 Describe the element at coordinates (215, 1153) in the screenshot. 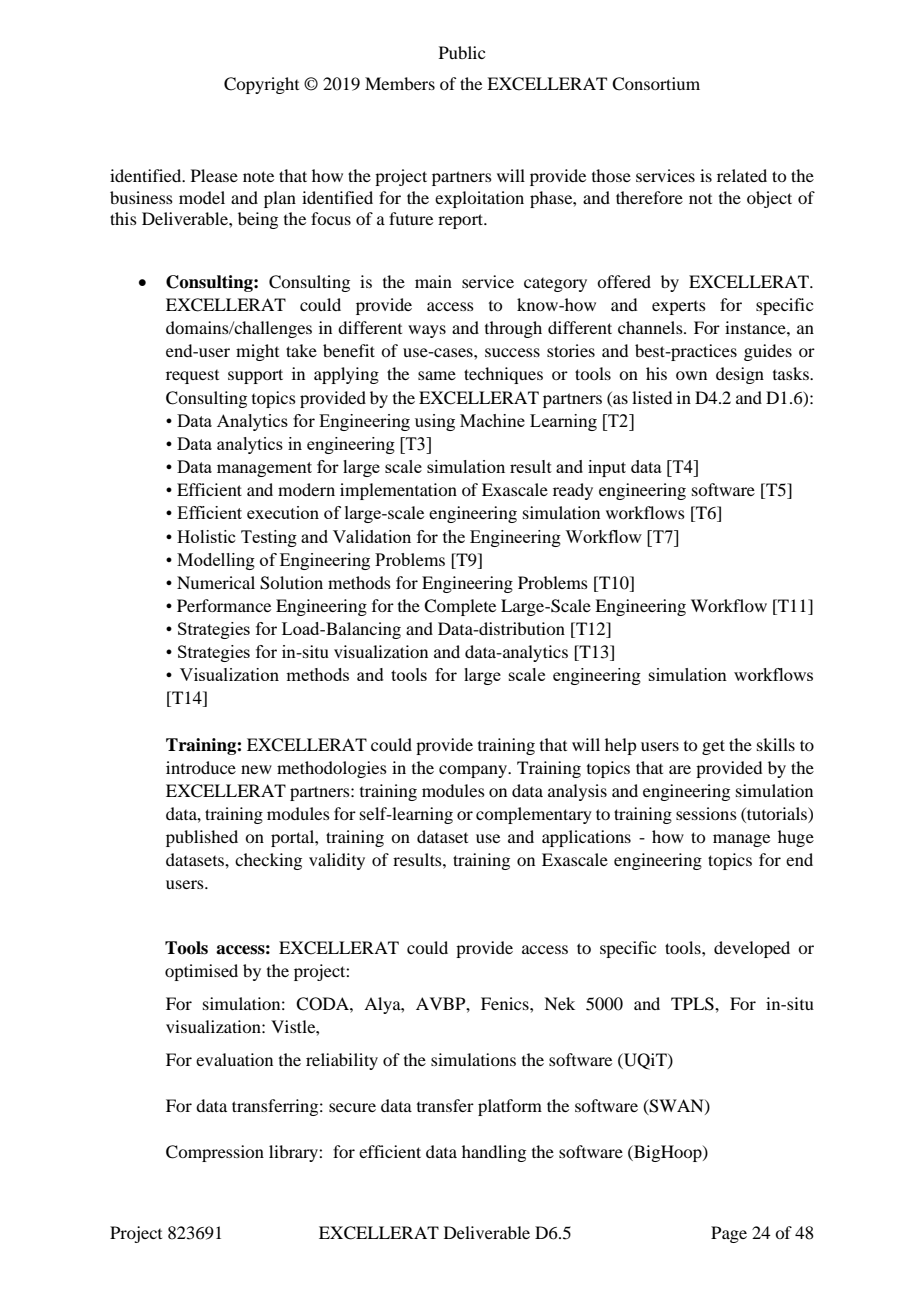

I see `Compression` at that location.
